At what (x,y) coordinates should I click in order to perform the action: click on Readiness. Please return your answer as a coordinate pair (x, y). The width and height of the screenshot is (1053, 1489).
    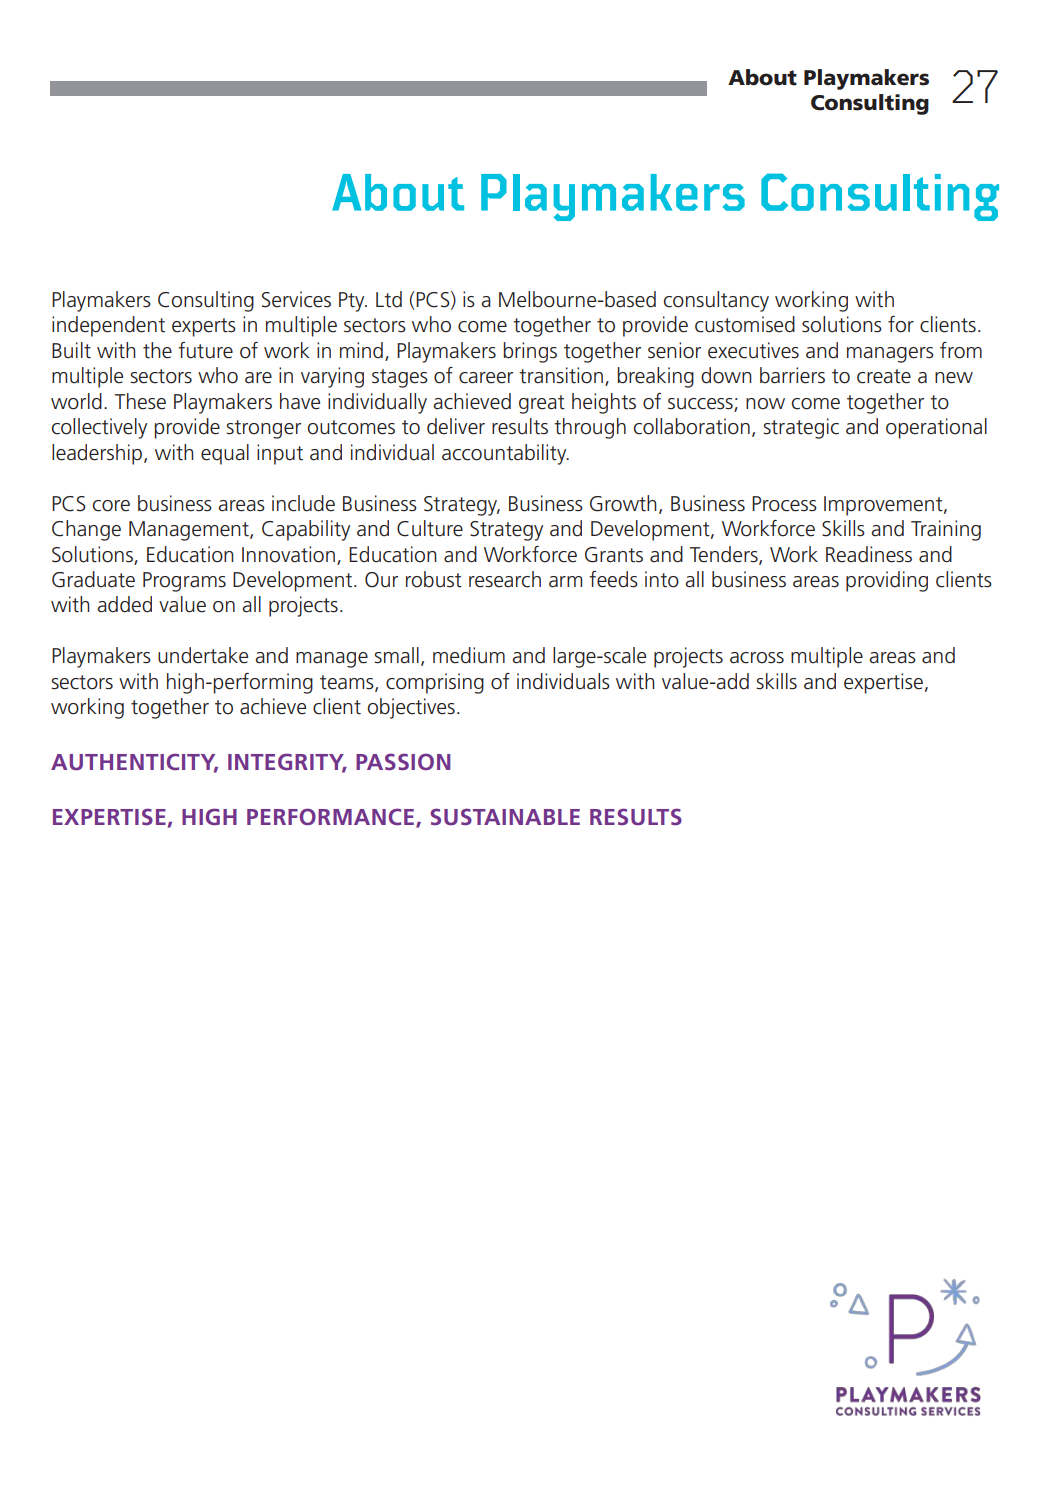
    Looking at the image, I should click on (869, 554).
